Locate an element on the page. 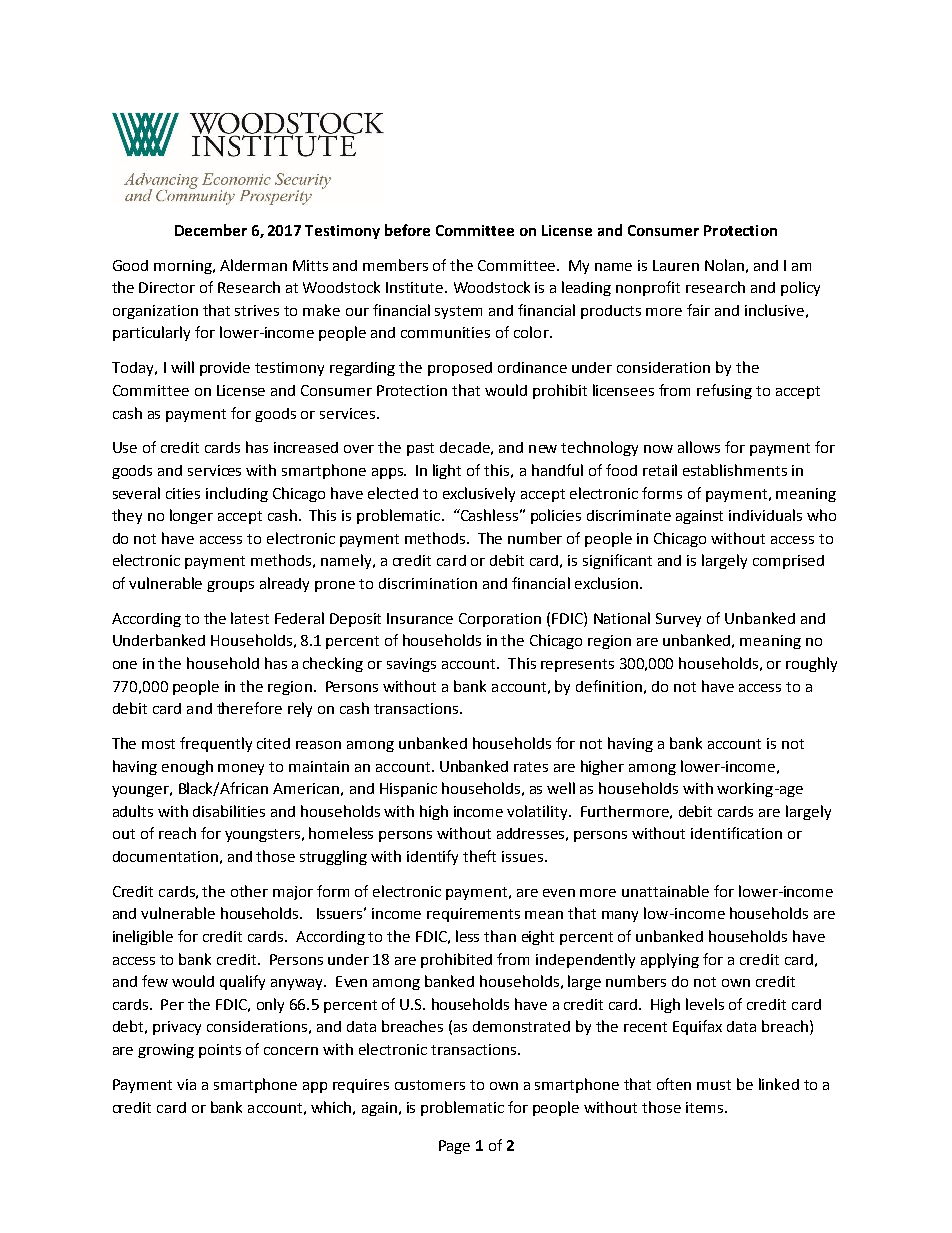 This image has height=1233, width=952. light is located at coordinates (447, 471).
